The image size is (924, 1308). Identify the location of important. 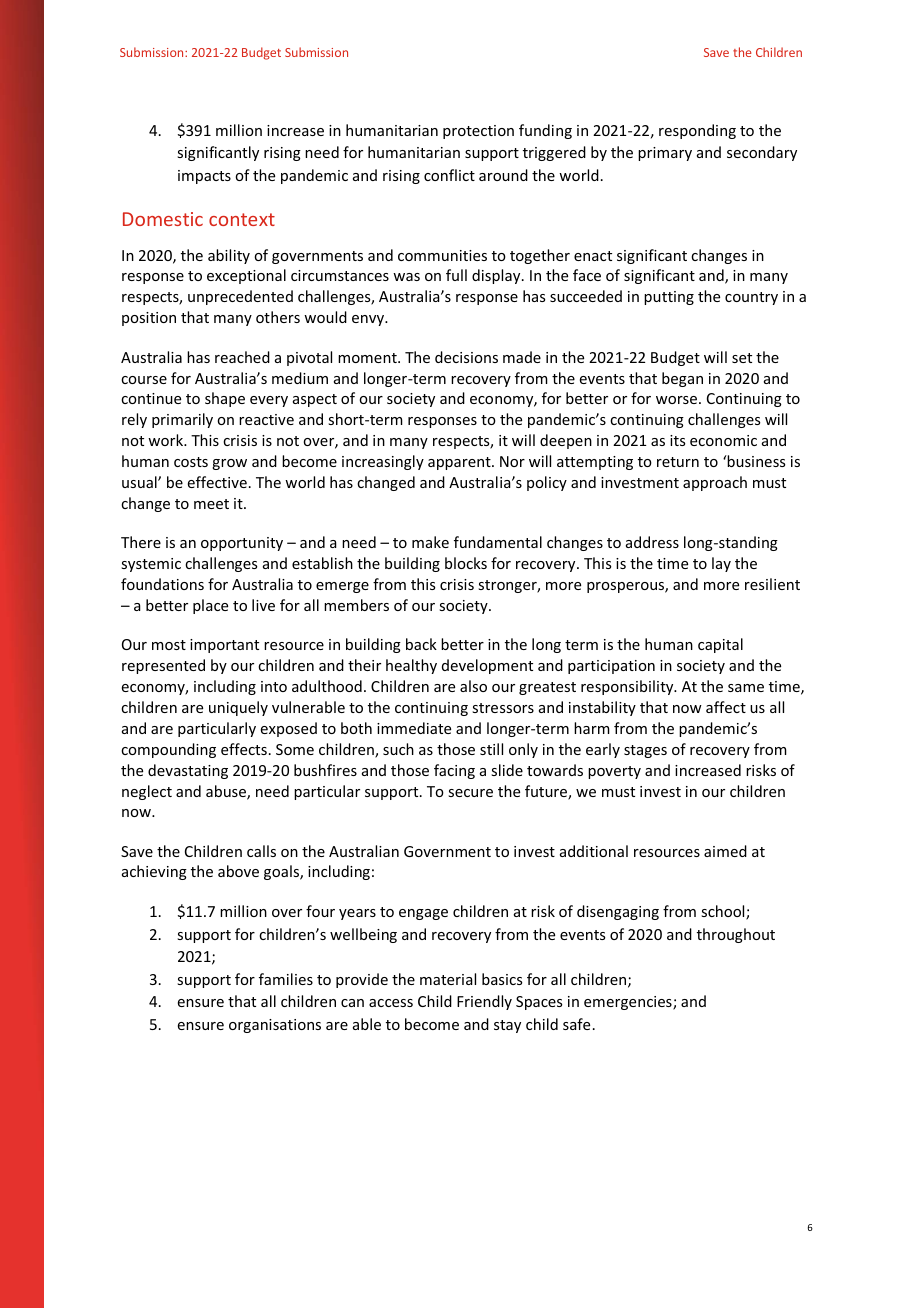
(224, 646).
